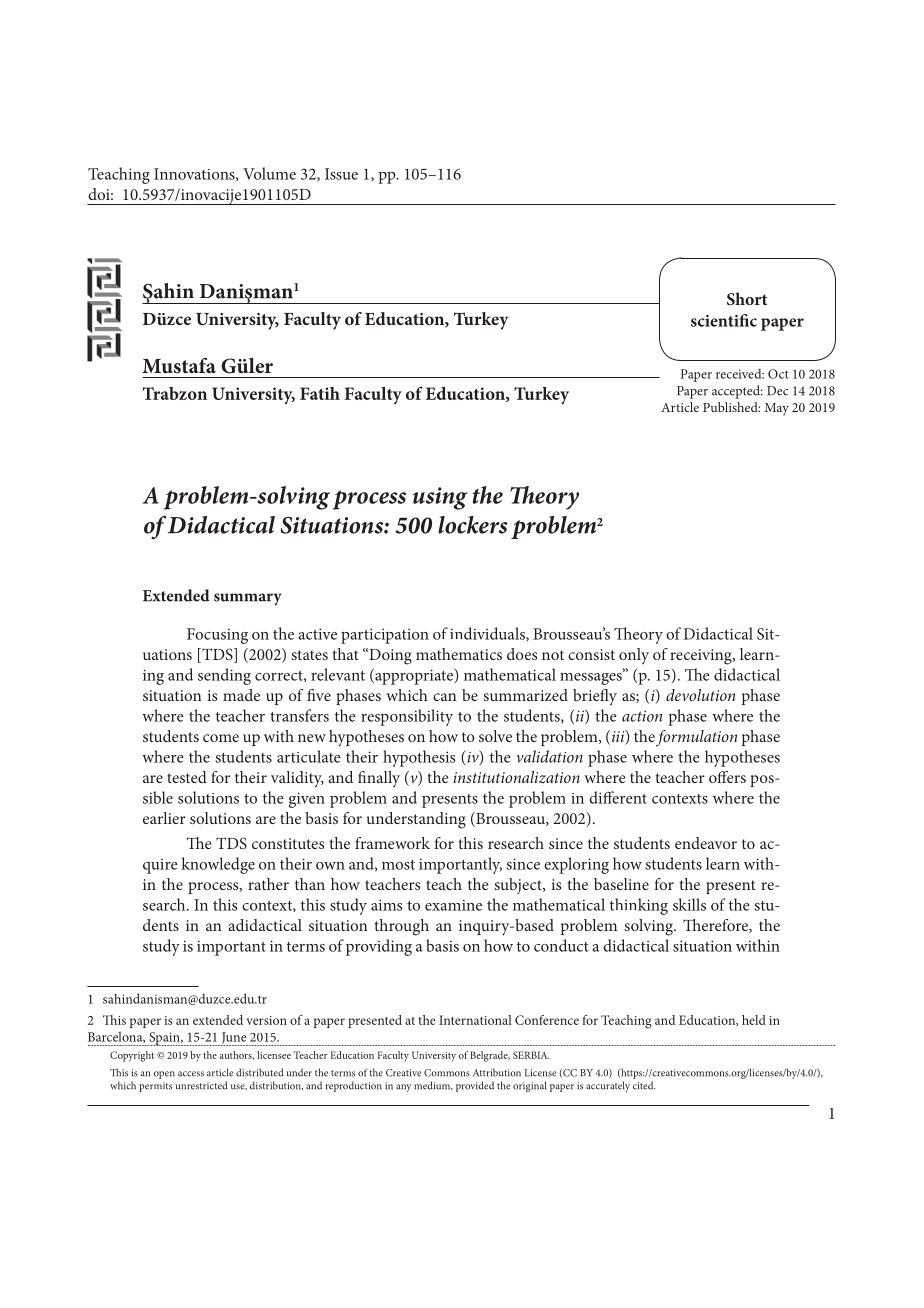 Image resolution: width=924 pixels, height=1308 pixels. What do you see at coordinates (747, 299) in the screenshot?
I see `Short` at bounding box center [747, 299].
